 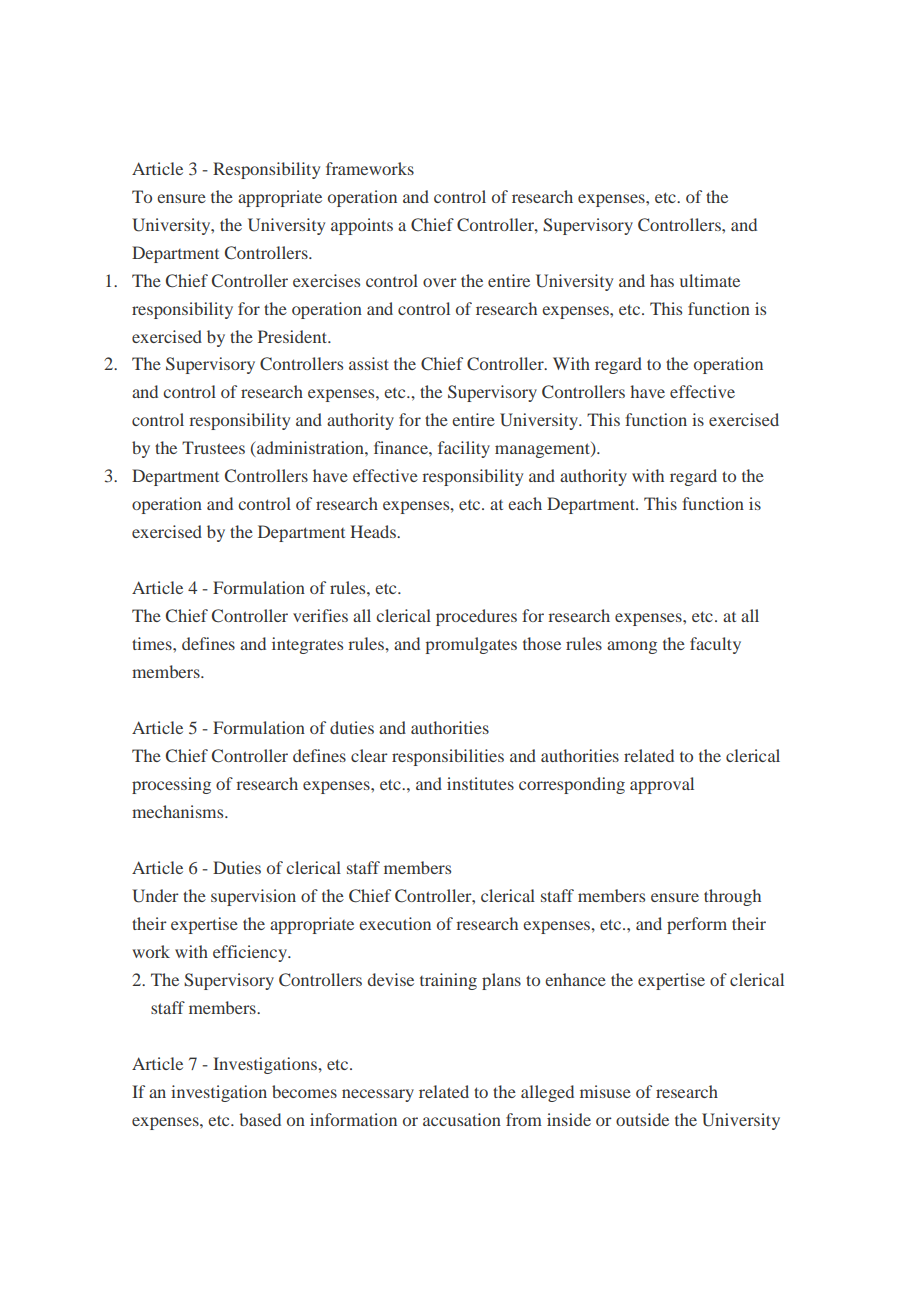 I want to click on outside, so click(x=642, y=1119).
